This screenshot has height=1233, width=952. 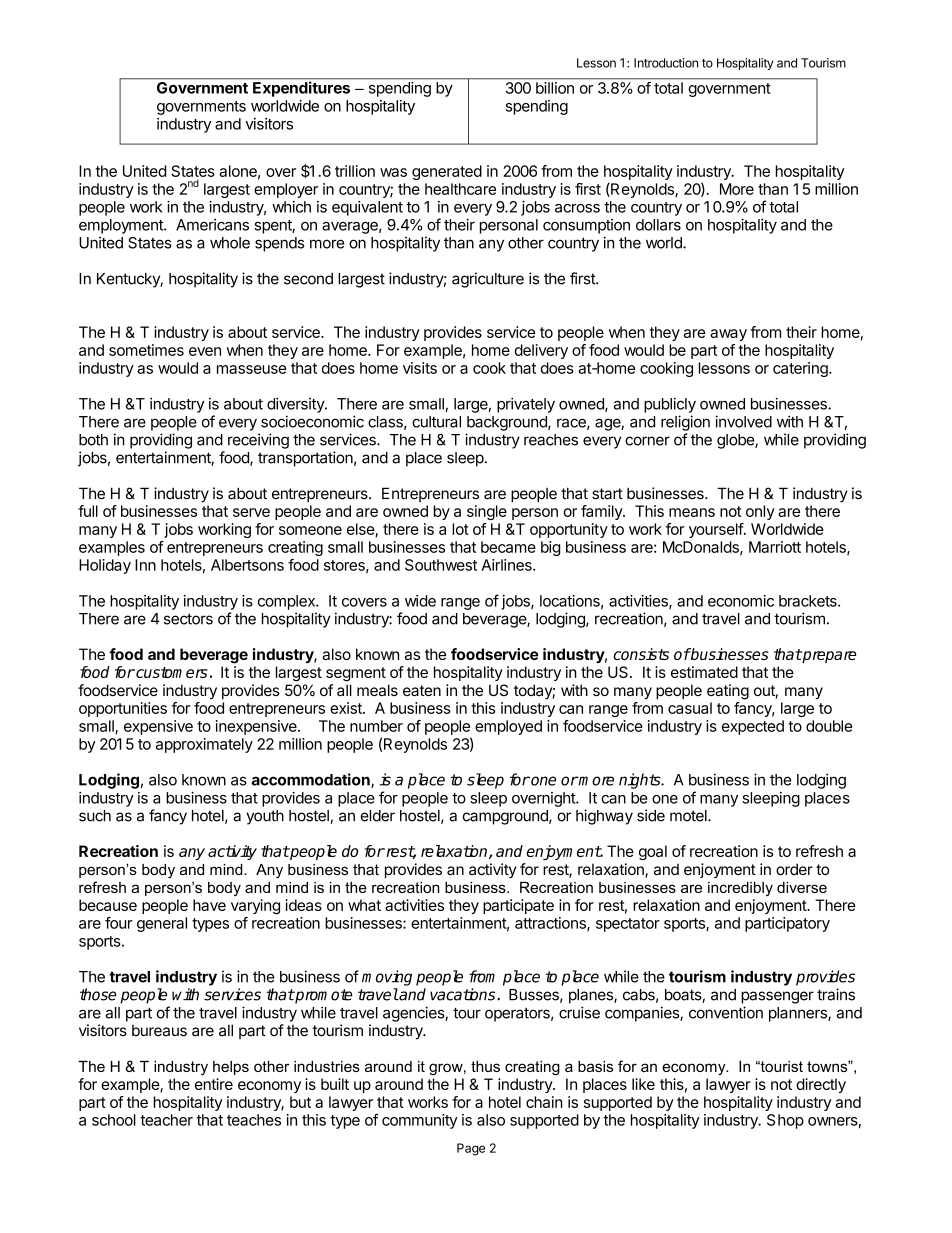 What do you see at coordinates (166, 1120) in the screenshot?
I see `teacher` at bounding box center [166, 1120].
